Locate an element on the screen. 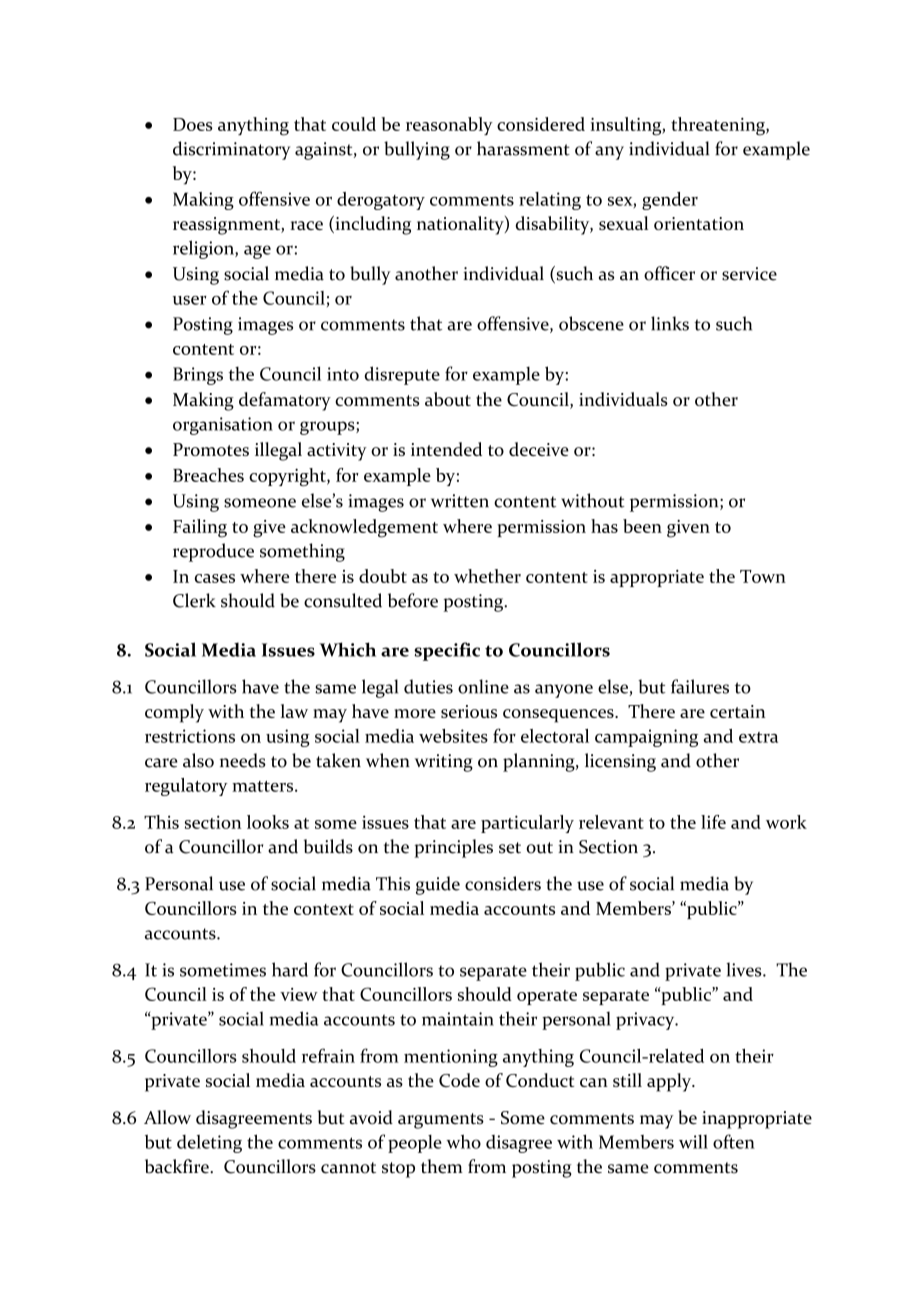 Image resolution: width=924 pixels, height=1308 pixels. life is located at coordinates (713, 822).
